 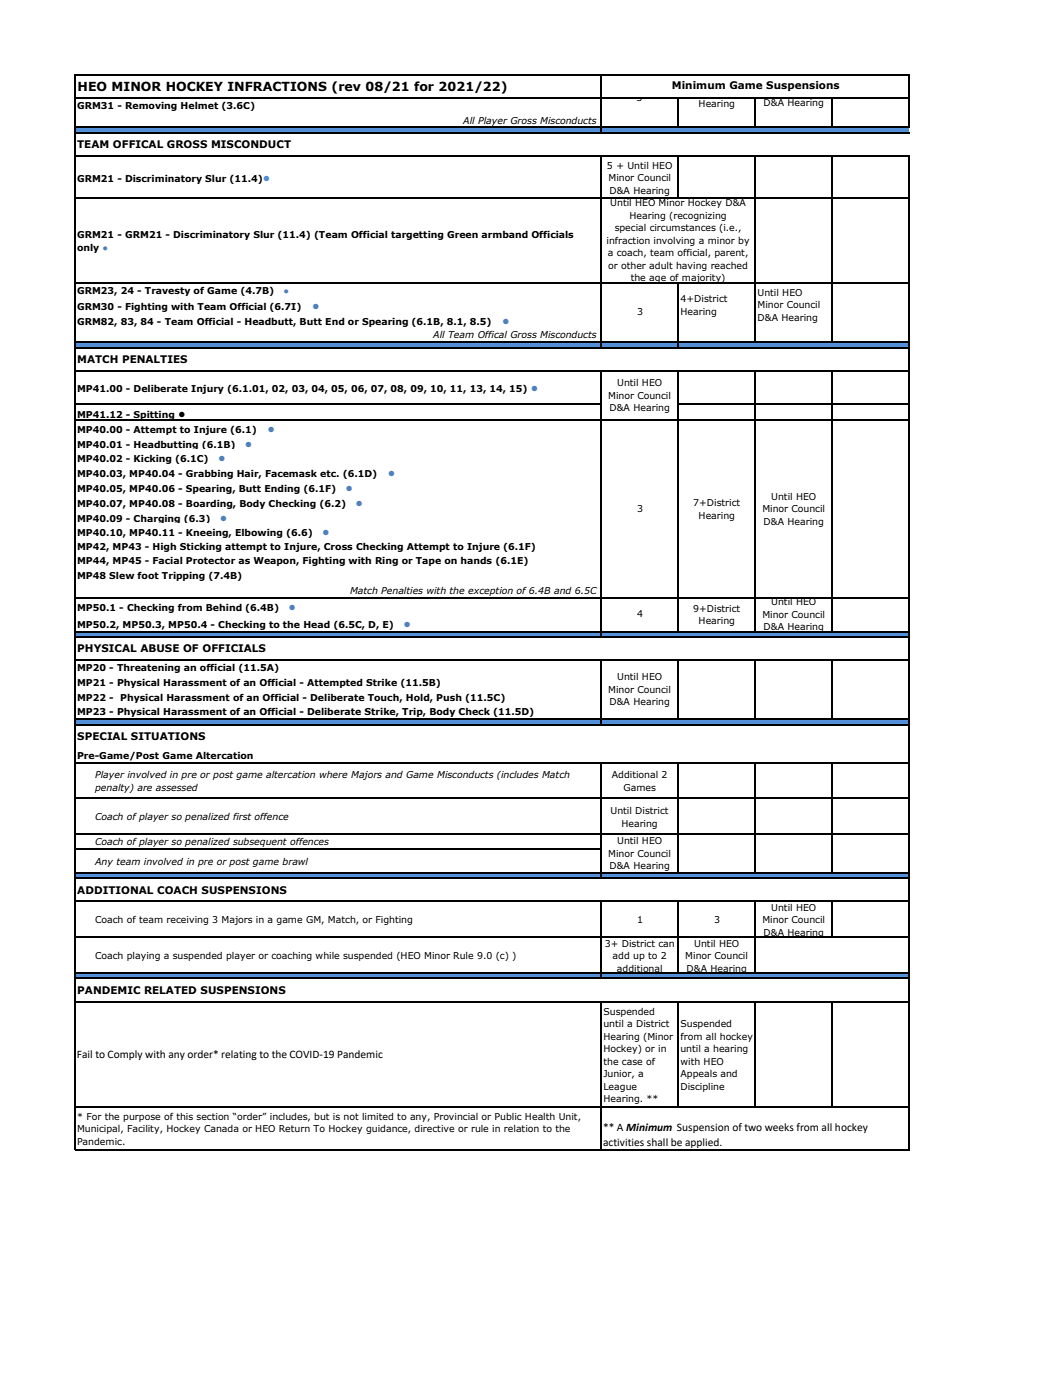 What do you see at coordinates (176, 787) in the image?
I see `assessed` at bounding box center [176, 787].
